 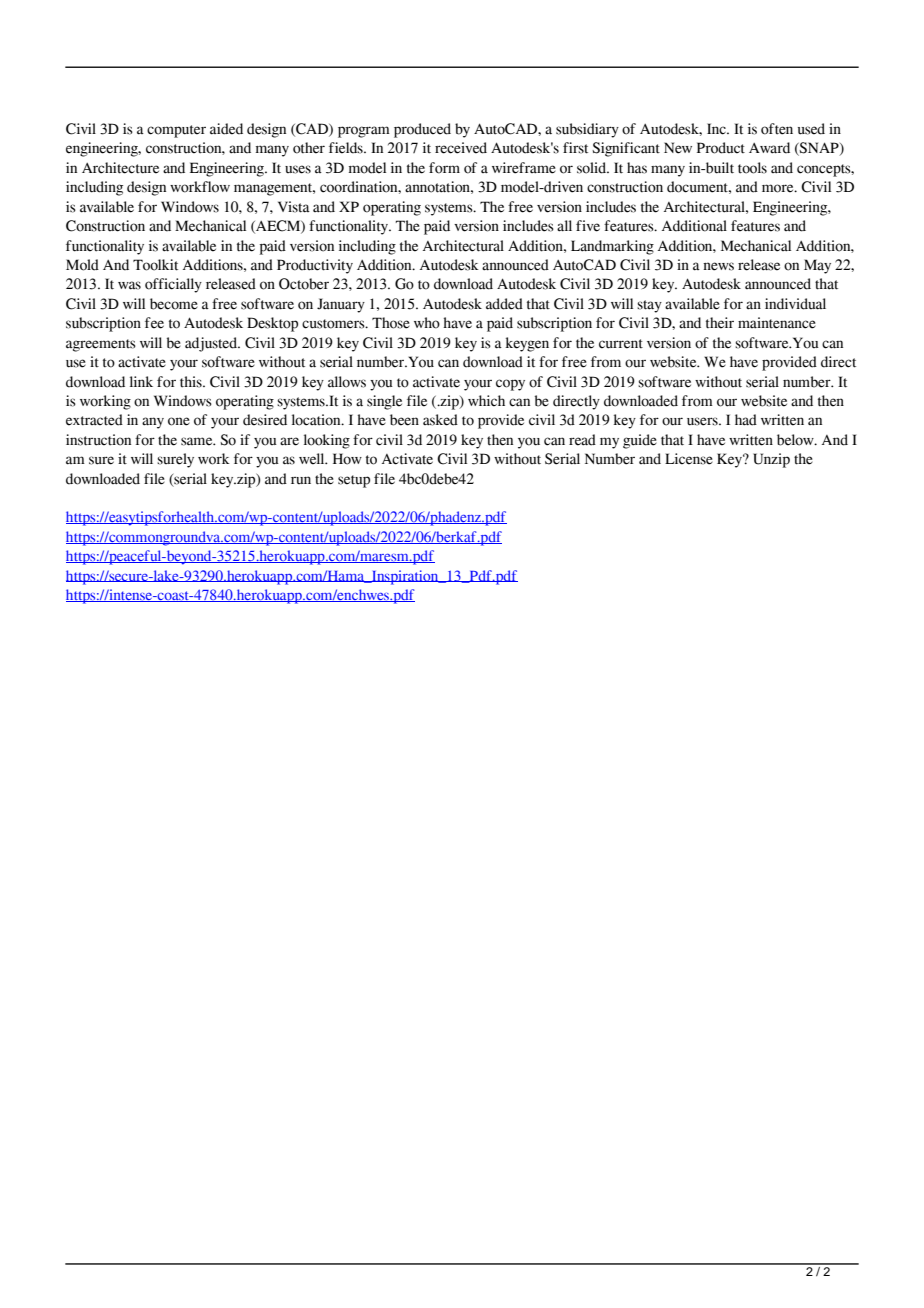 What do you see at coordinates (769, 148) in the image?
I see `Award` at bounding box center [769, 148].
